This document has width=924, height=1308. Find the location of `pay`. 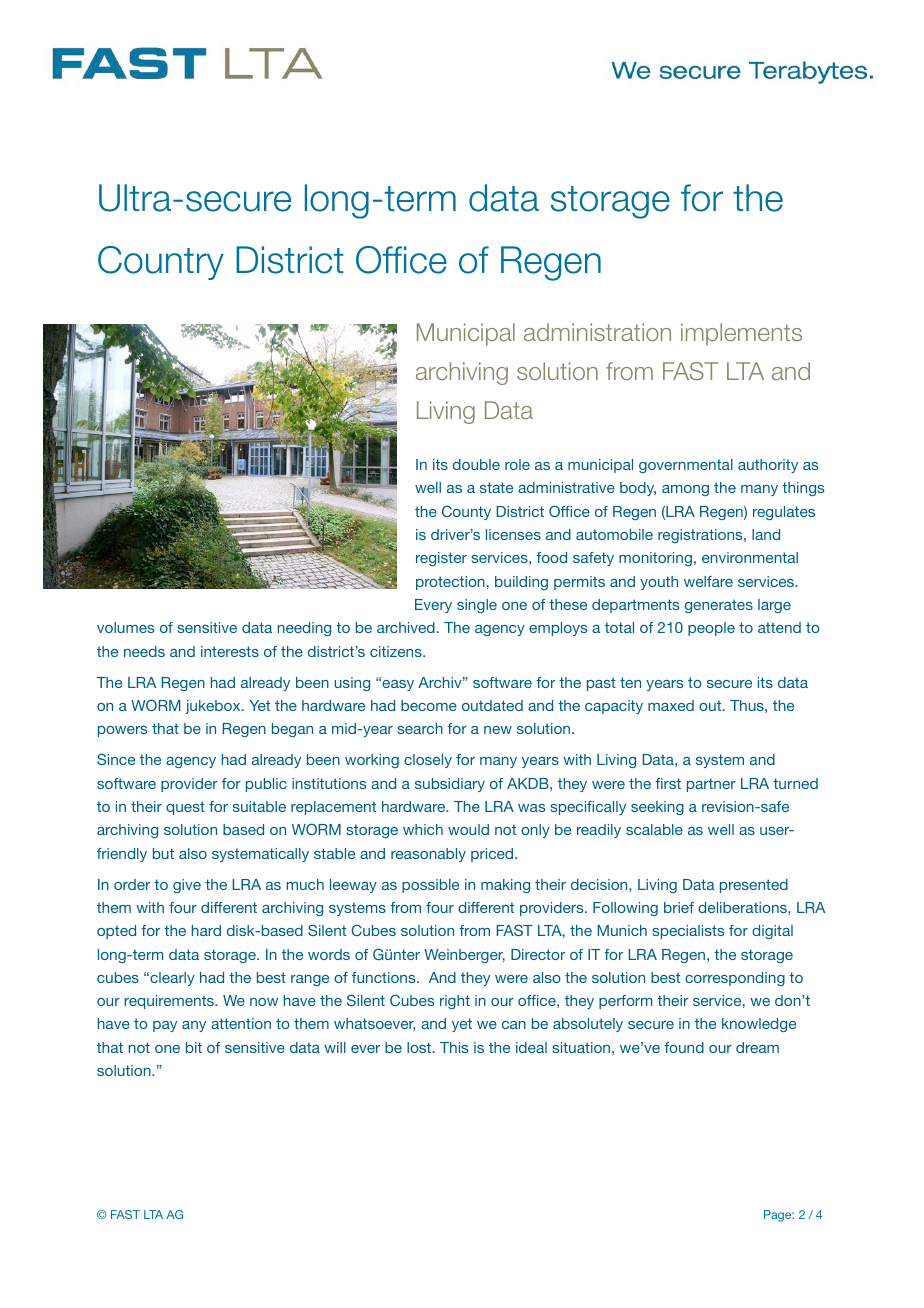

pay is located at coordinates (165, 1026).
